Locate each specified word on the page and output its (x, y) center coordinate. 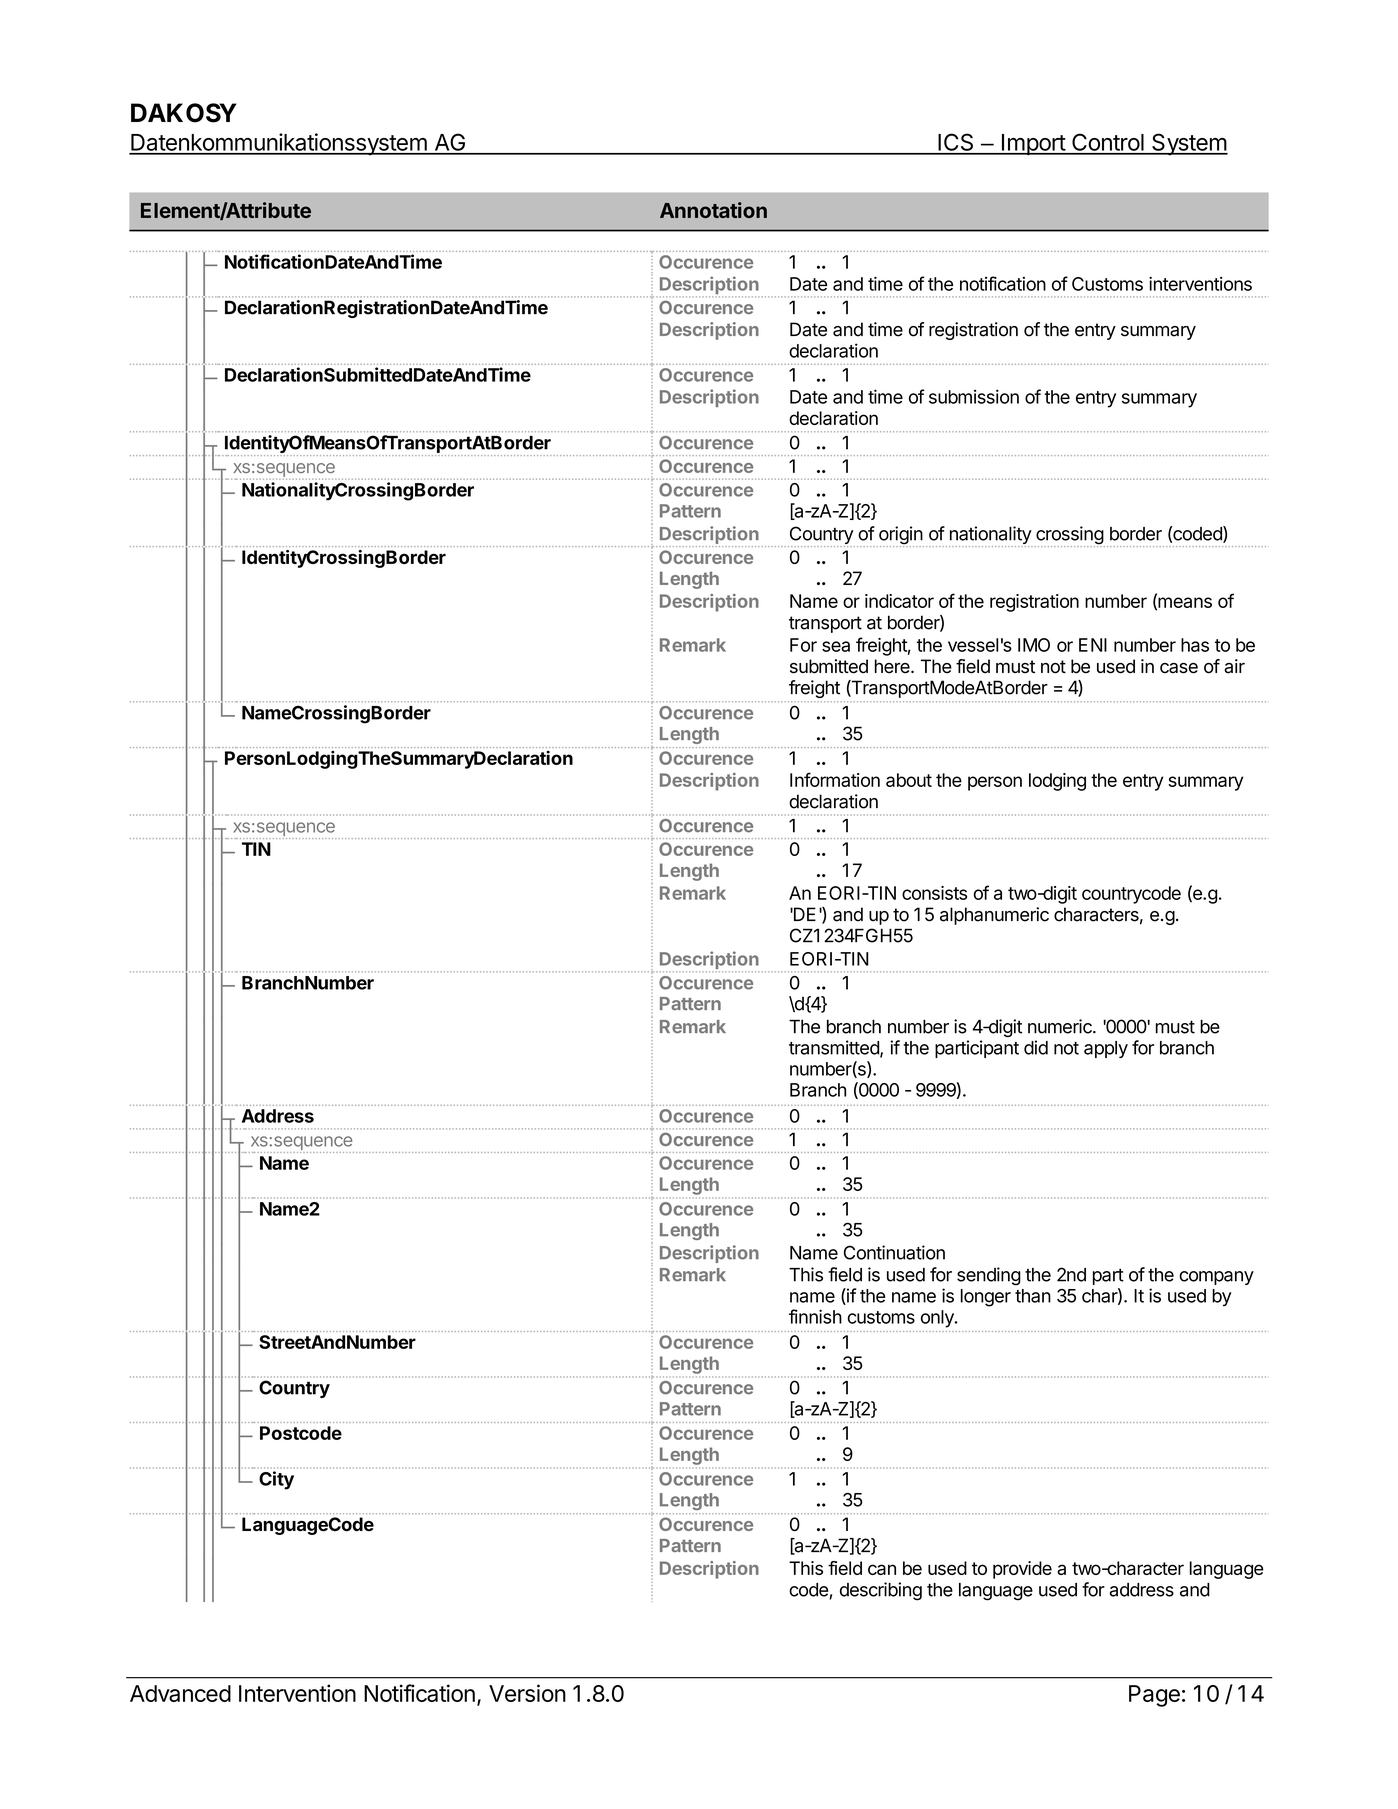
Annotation (713, 210)
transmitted (835, 1048)
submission (974, 396)
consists (934, 893)
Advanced (180, 1693)
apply (1106, 1049)
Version (527, 1693)
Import (1033, 145)
